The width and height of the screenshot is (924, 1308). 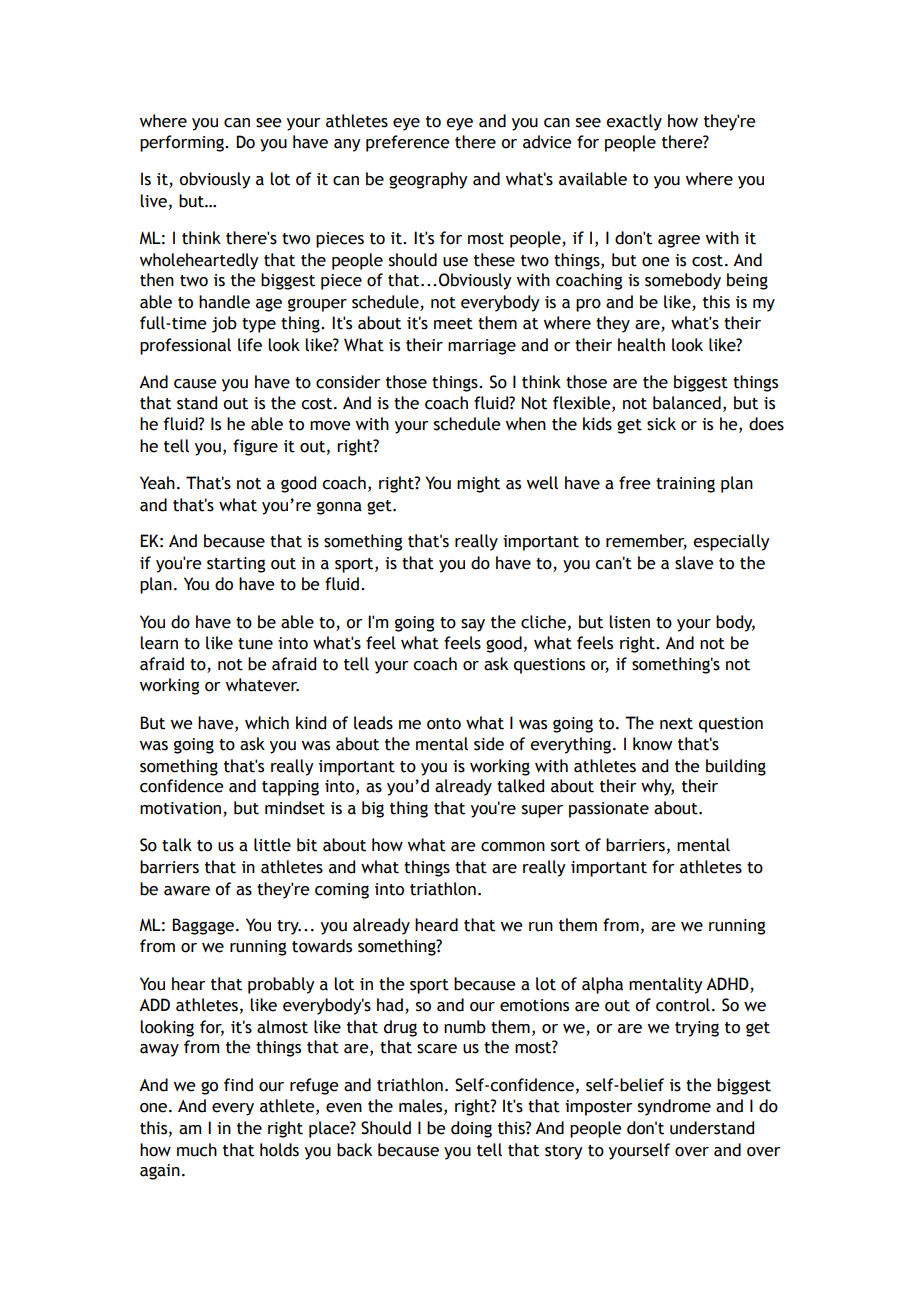 I want to click on figure, so click(x=255, y=447).
